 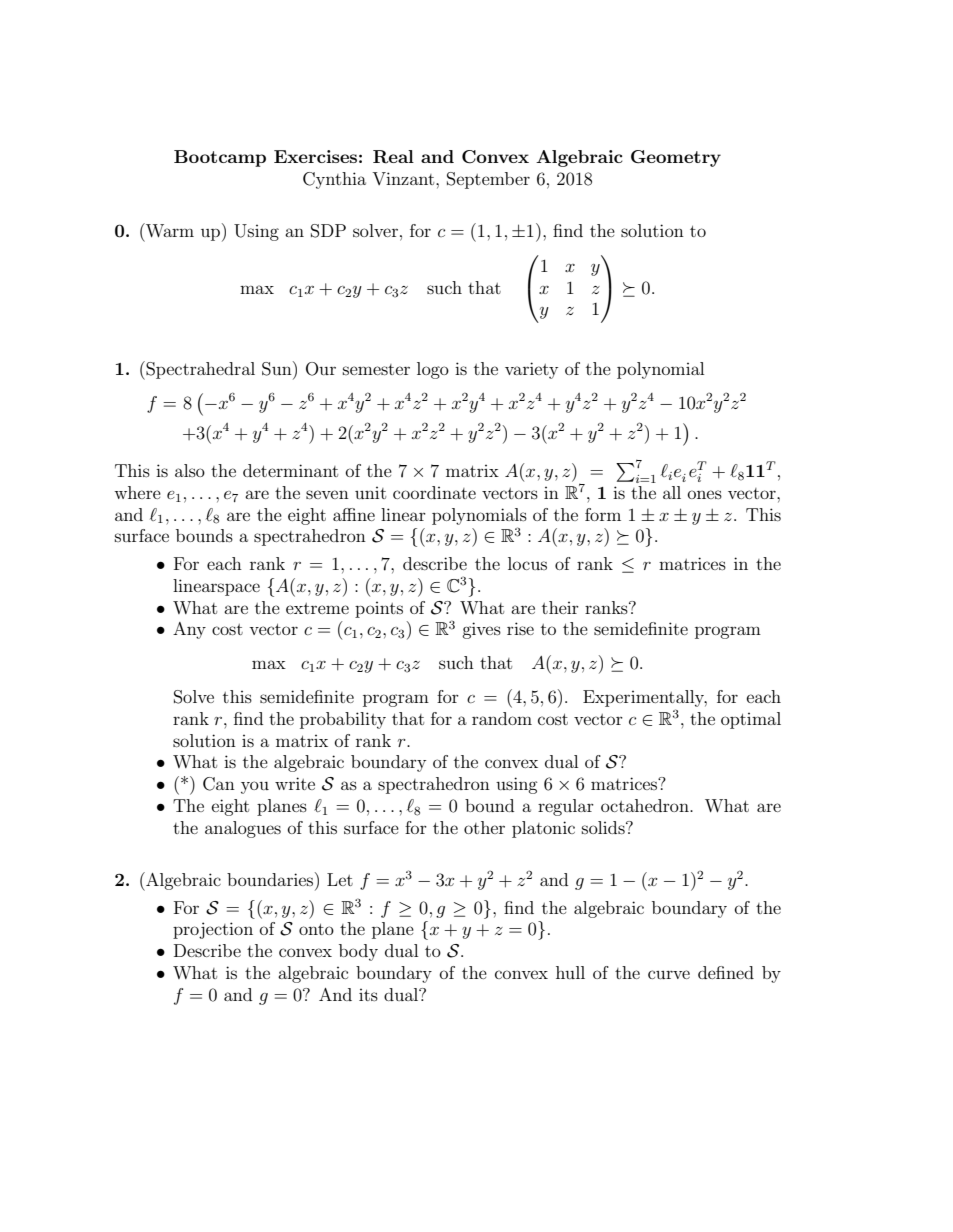 What do you see at coordinates (190, 470) in the screenshot?
I see `also` at bounding box center [190, 470].
